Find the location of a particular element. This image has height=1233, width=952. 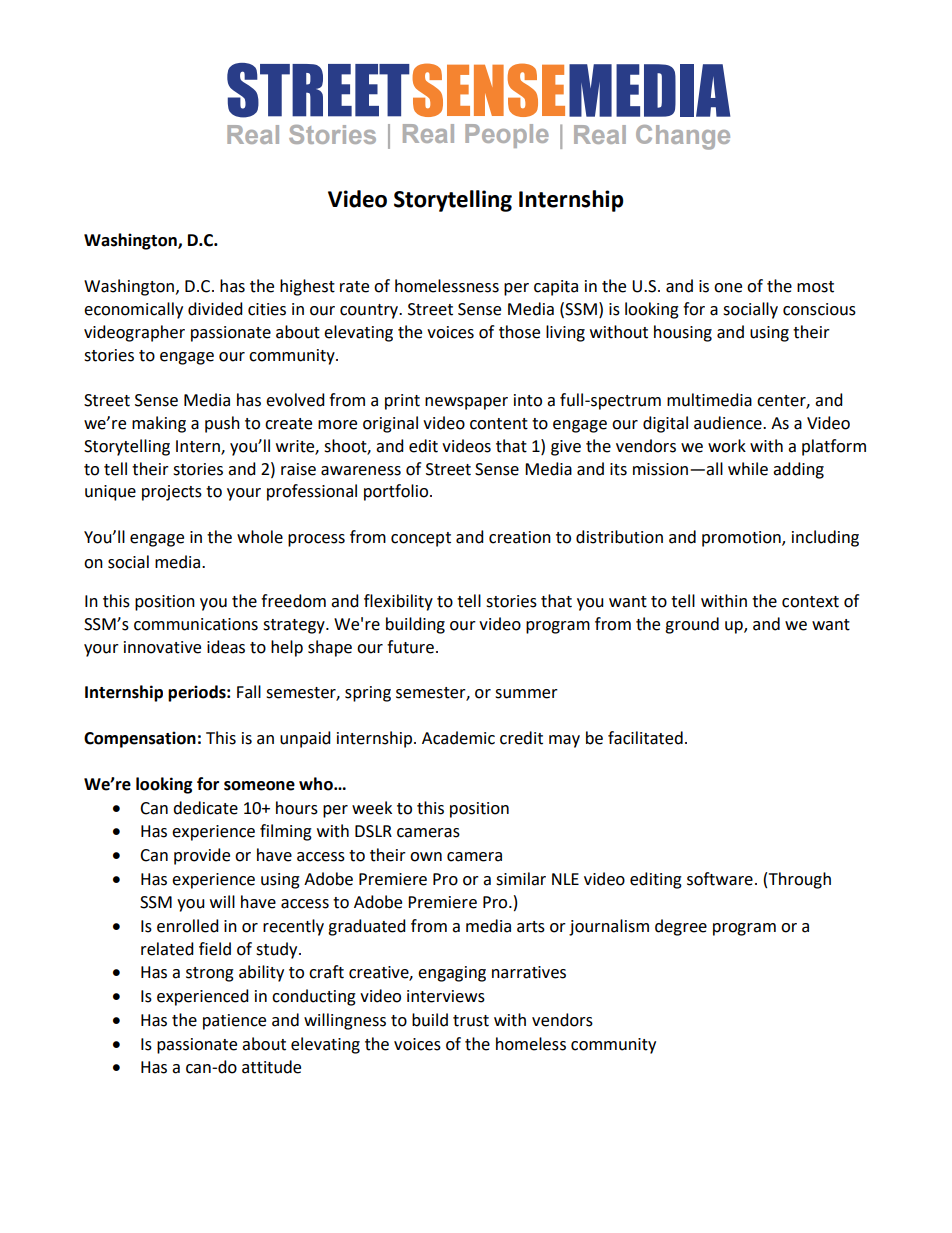

highest is located at coordinates (307, 287).
